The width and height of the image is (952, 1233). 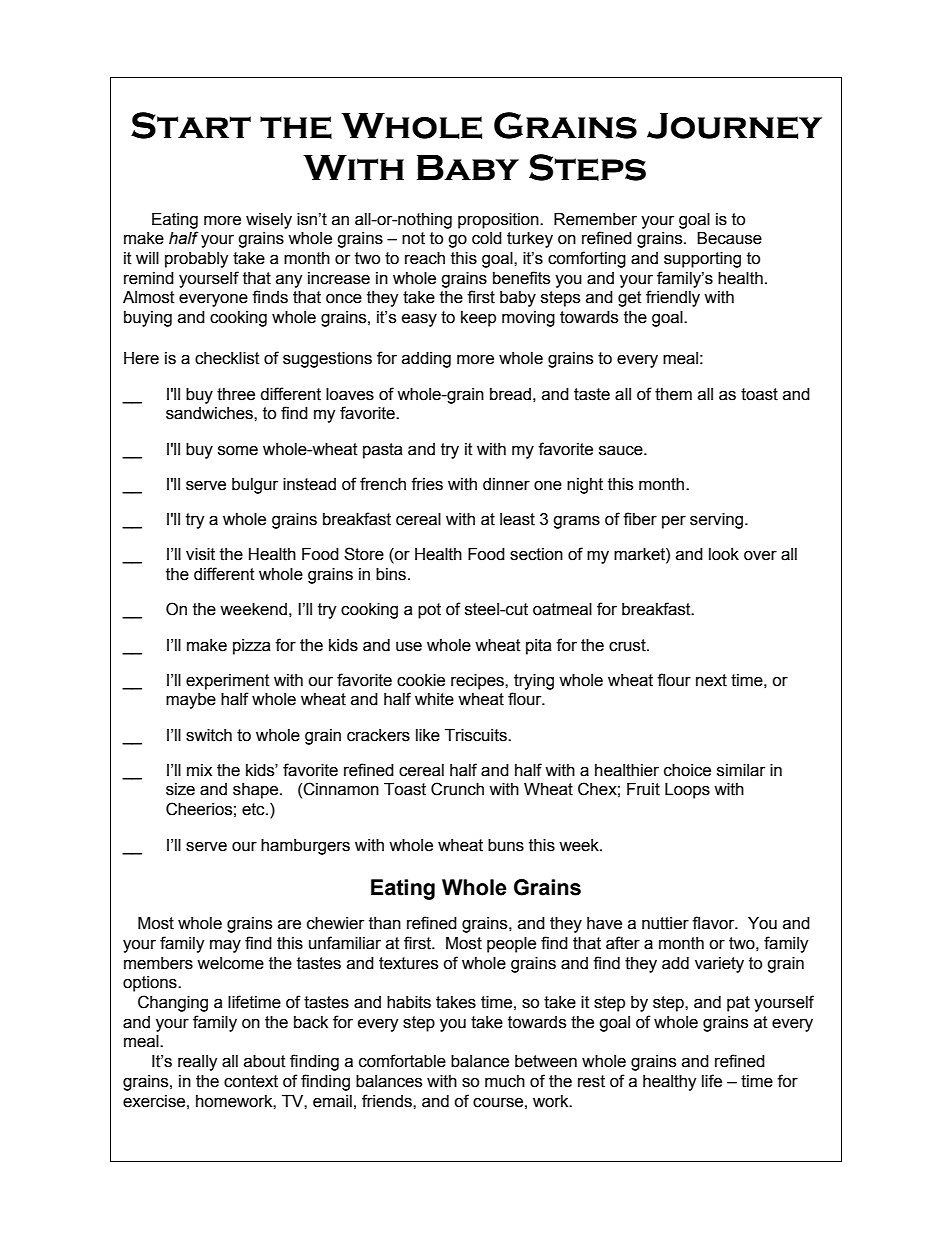 I want to click on proposition, so click(x=499, y=221).
